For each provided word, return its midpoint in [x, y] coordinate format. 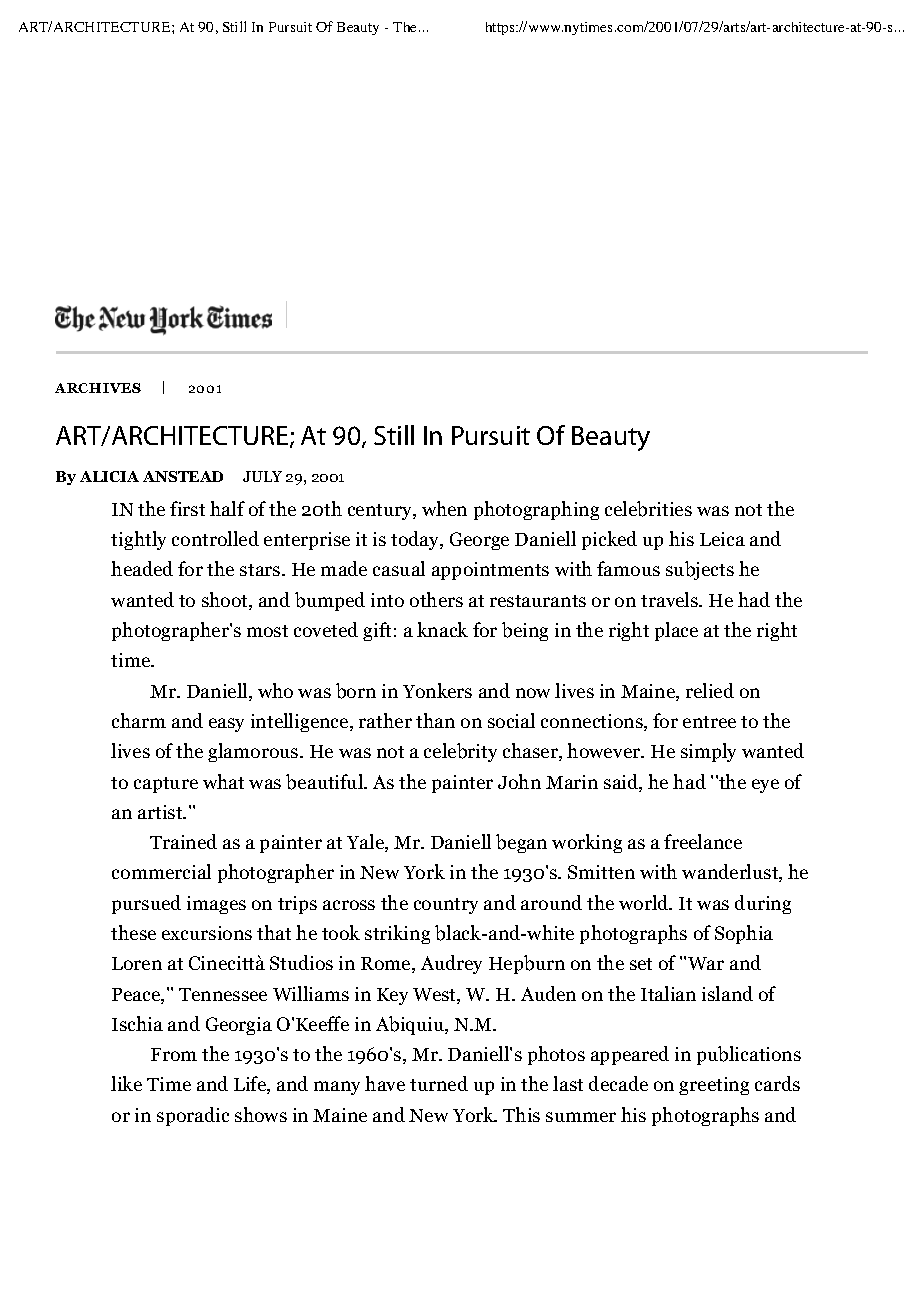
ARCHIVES [98, 388]
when [444, 508]
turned [439, 1083]
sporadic [193, 1116]
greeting [714, 1086]
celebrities [648, 509]
